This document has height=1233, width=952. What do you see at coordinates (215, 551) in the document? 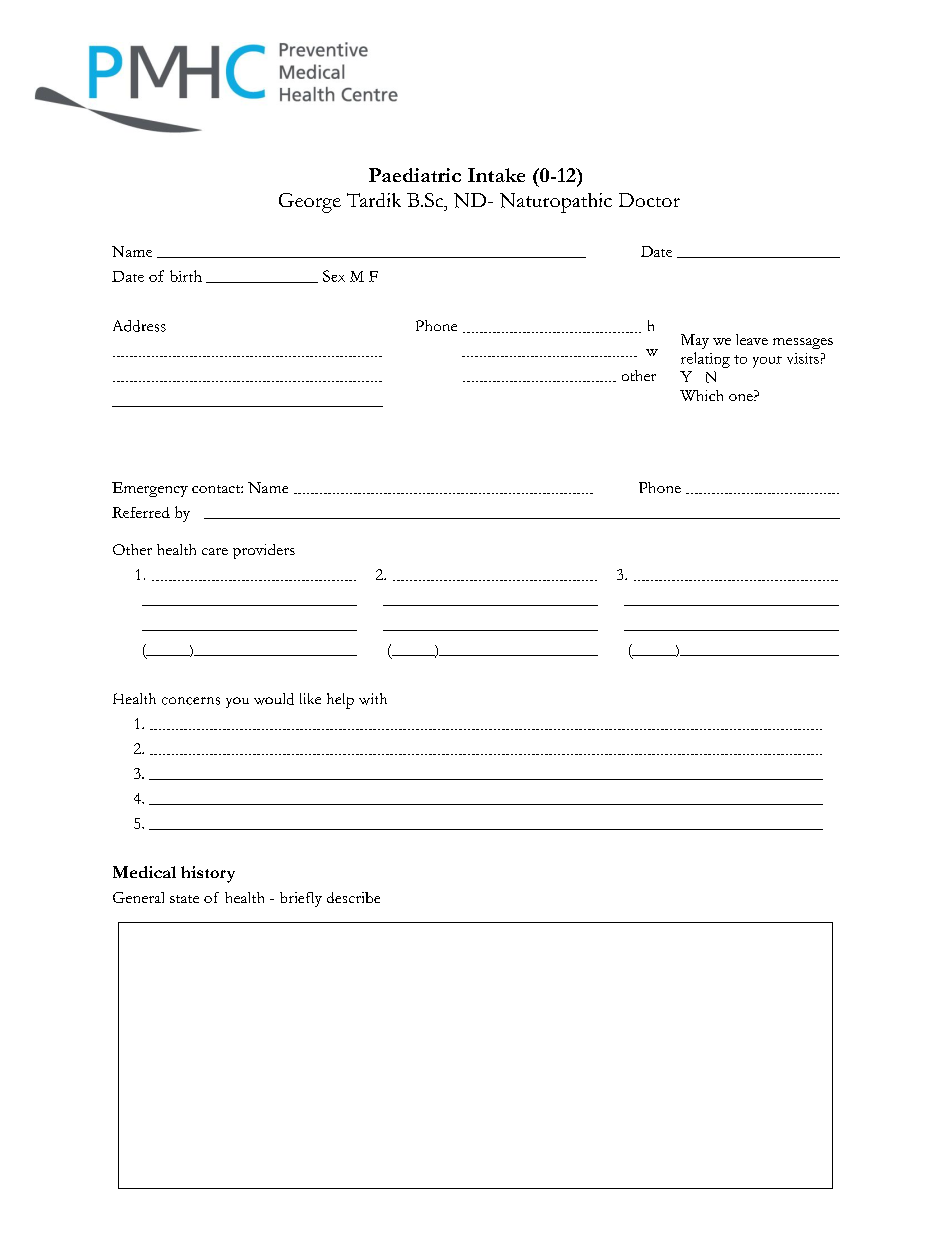
I see `care` at bounding box center [215, 551].
